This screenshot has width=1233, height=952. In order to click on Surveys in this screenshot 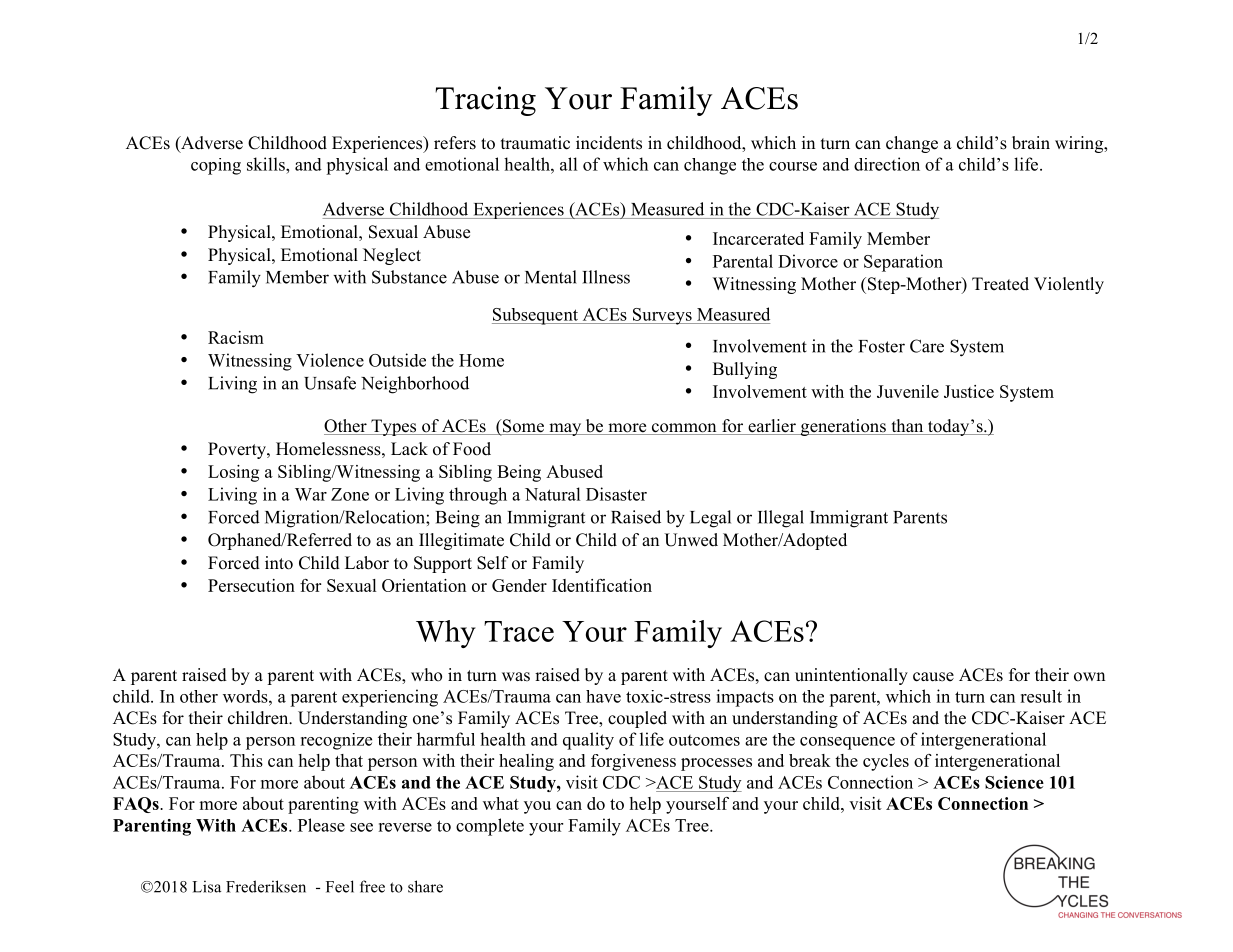, I will do `click(662, 316)`.
